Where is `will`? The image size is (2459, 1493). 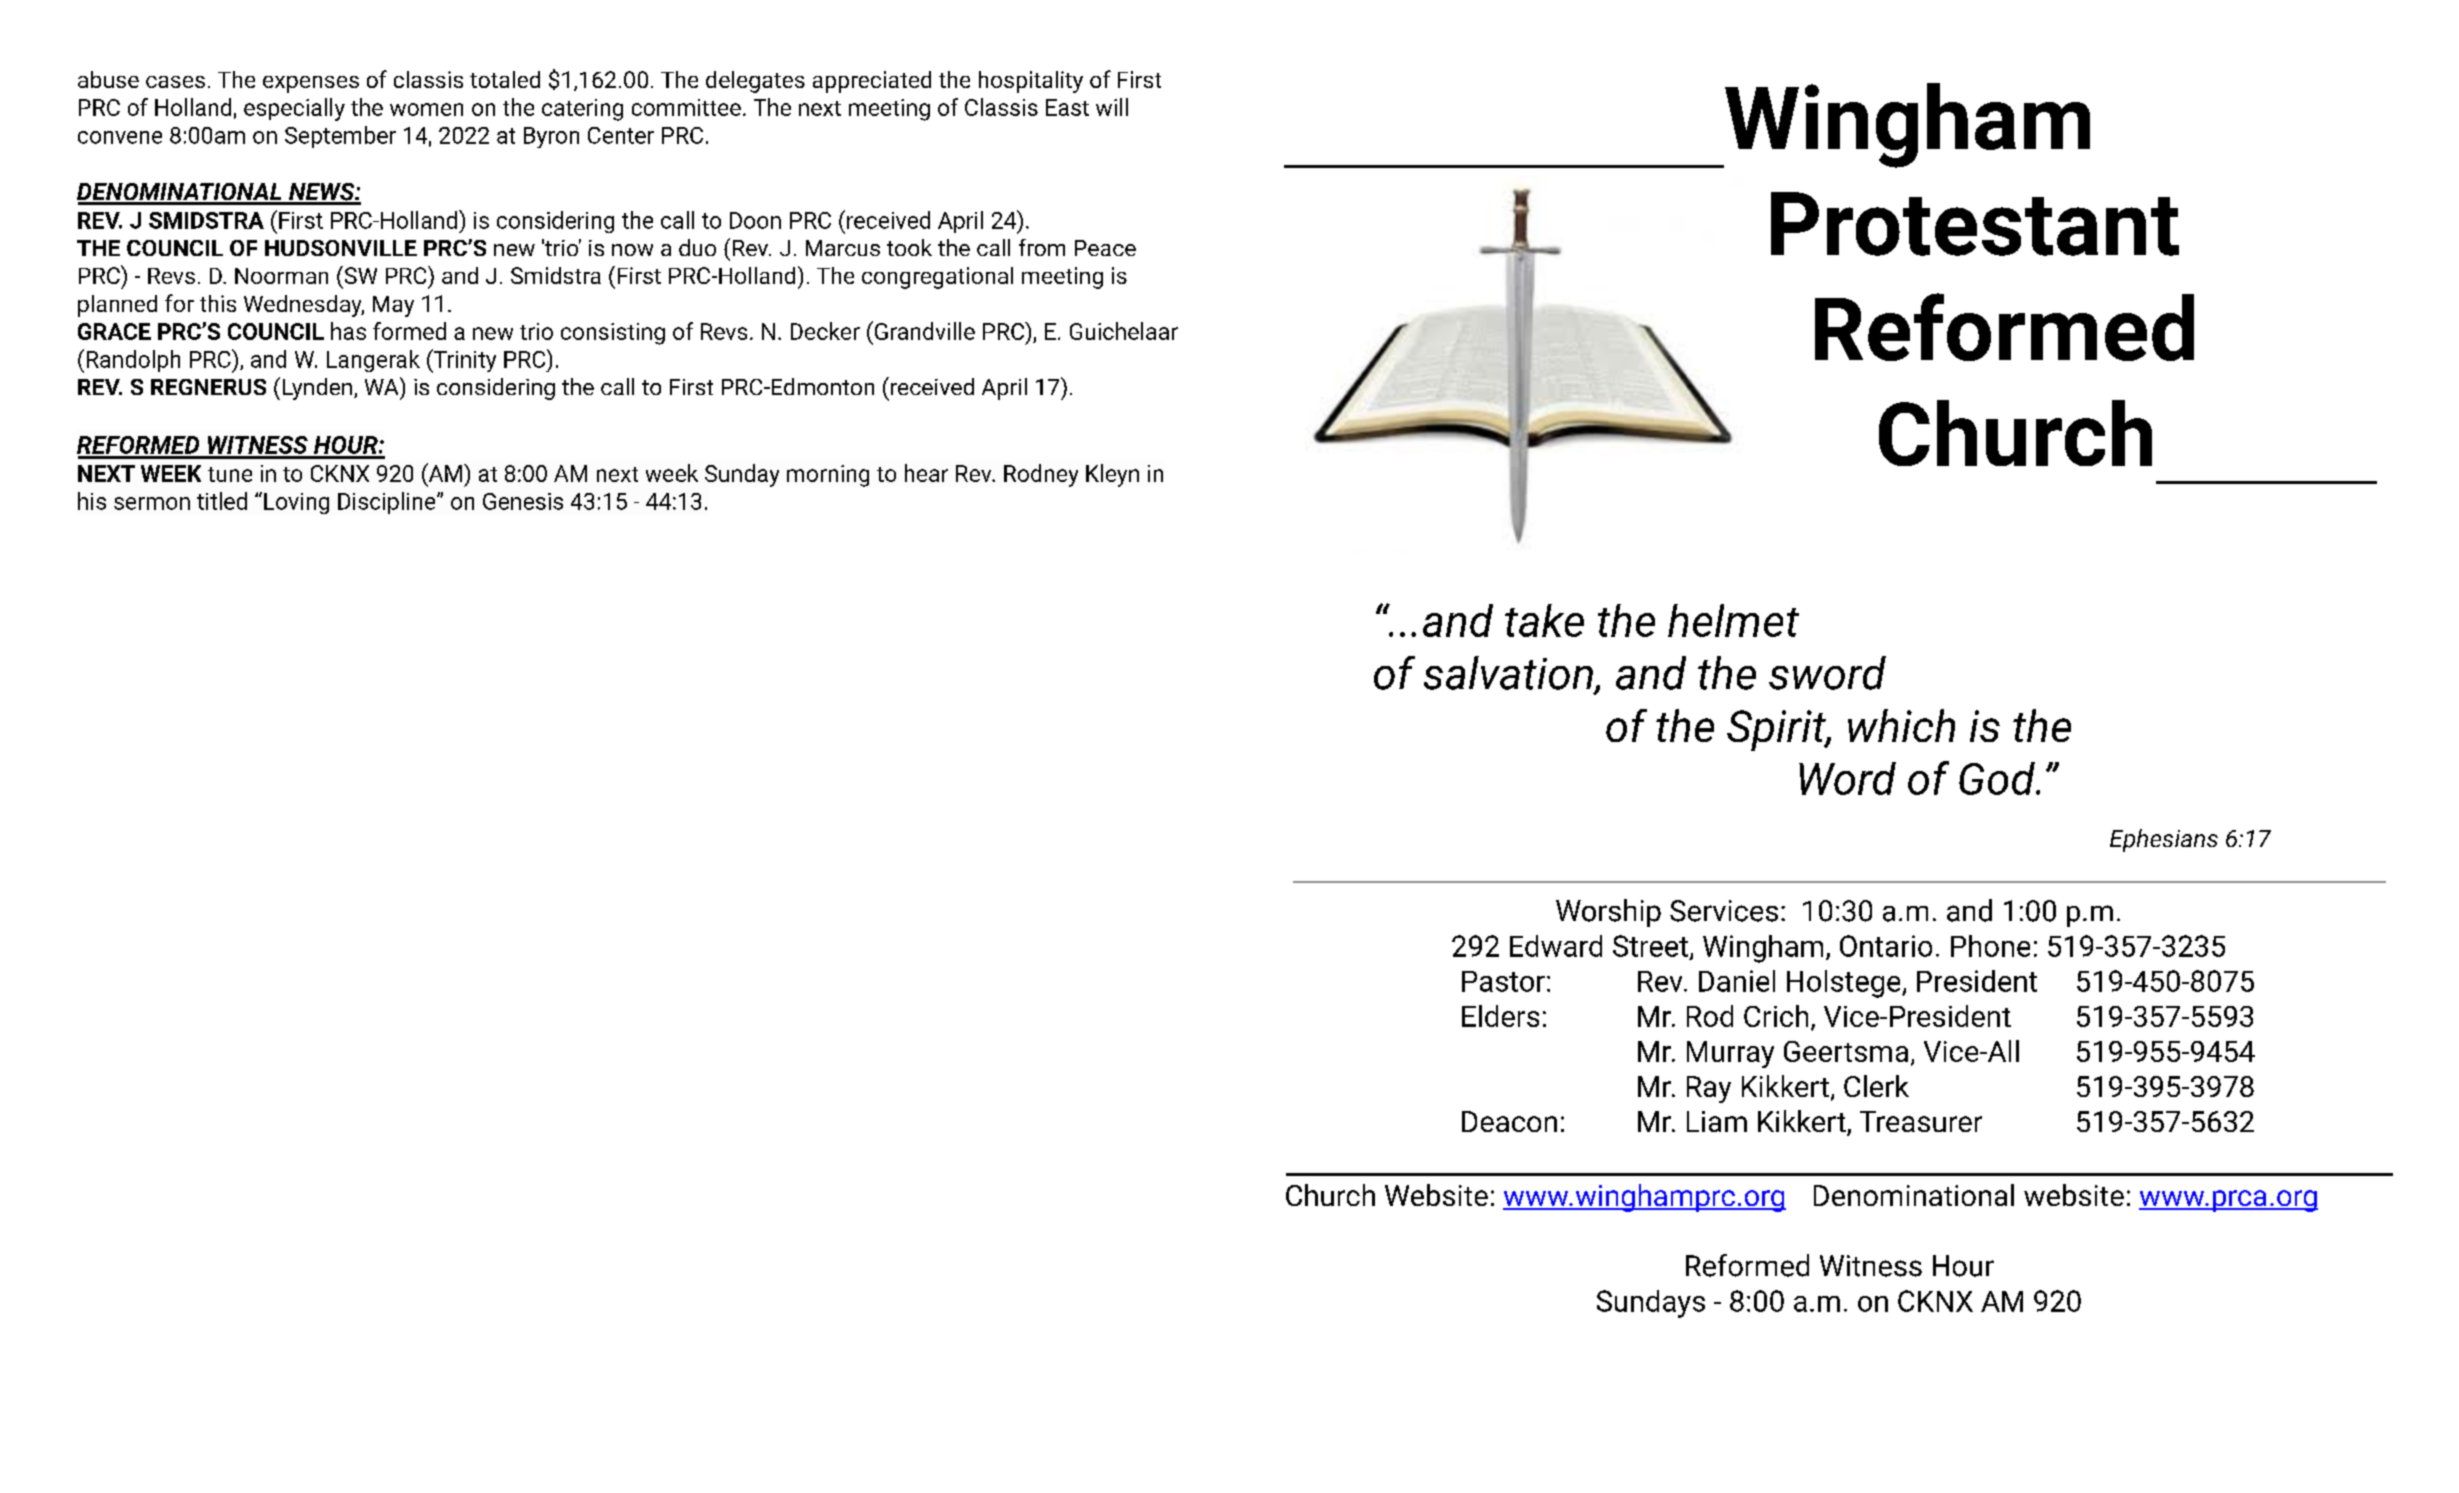
will is located at coordinates (1112, 107).
